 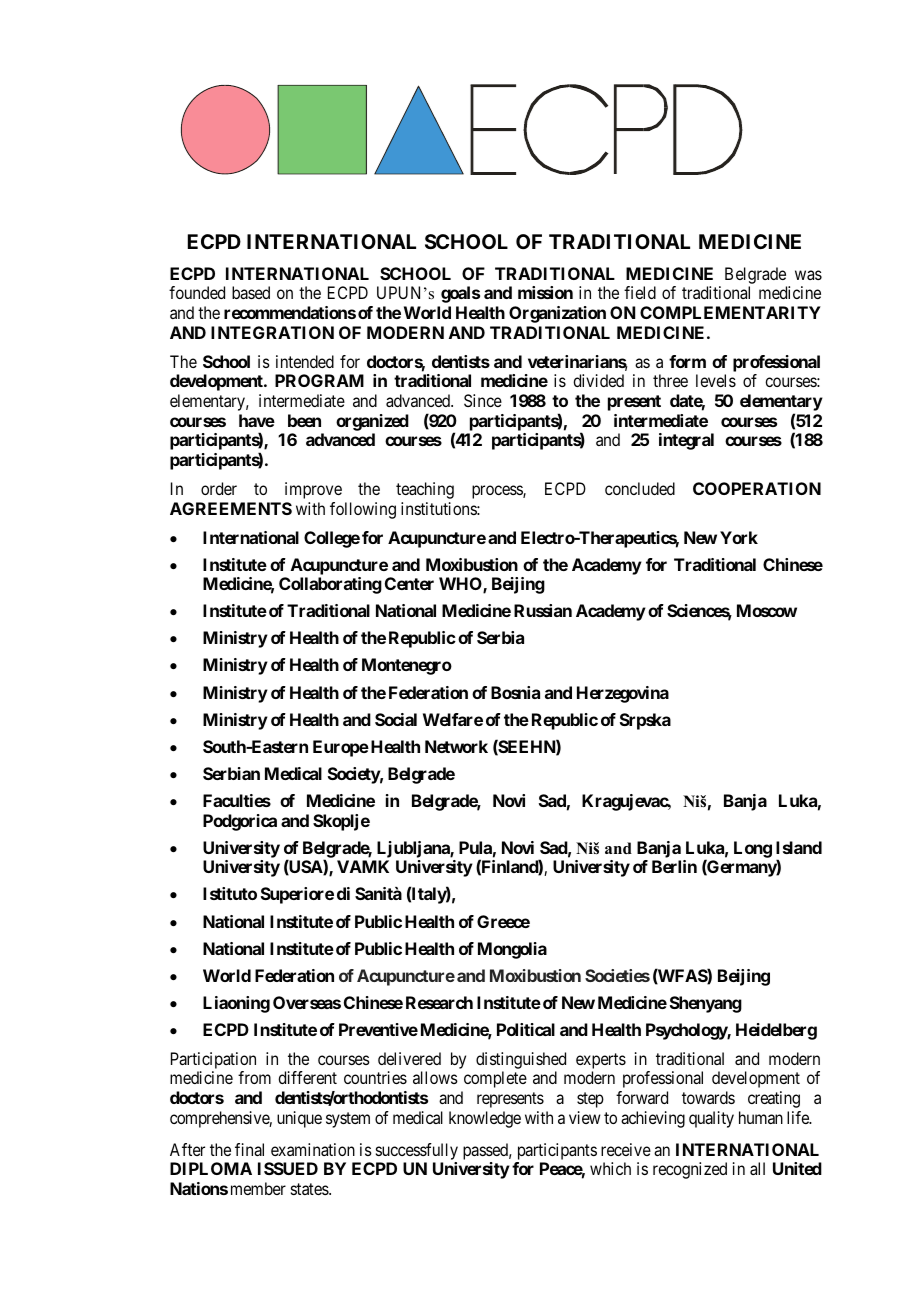 I want to click on final, so click(x=249, y=1149).
